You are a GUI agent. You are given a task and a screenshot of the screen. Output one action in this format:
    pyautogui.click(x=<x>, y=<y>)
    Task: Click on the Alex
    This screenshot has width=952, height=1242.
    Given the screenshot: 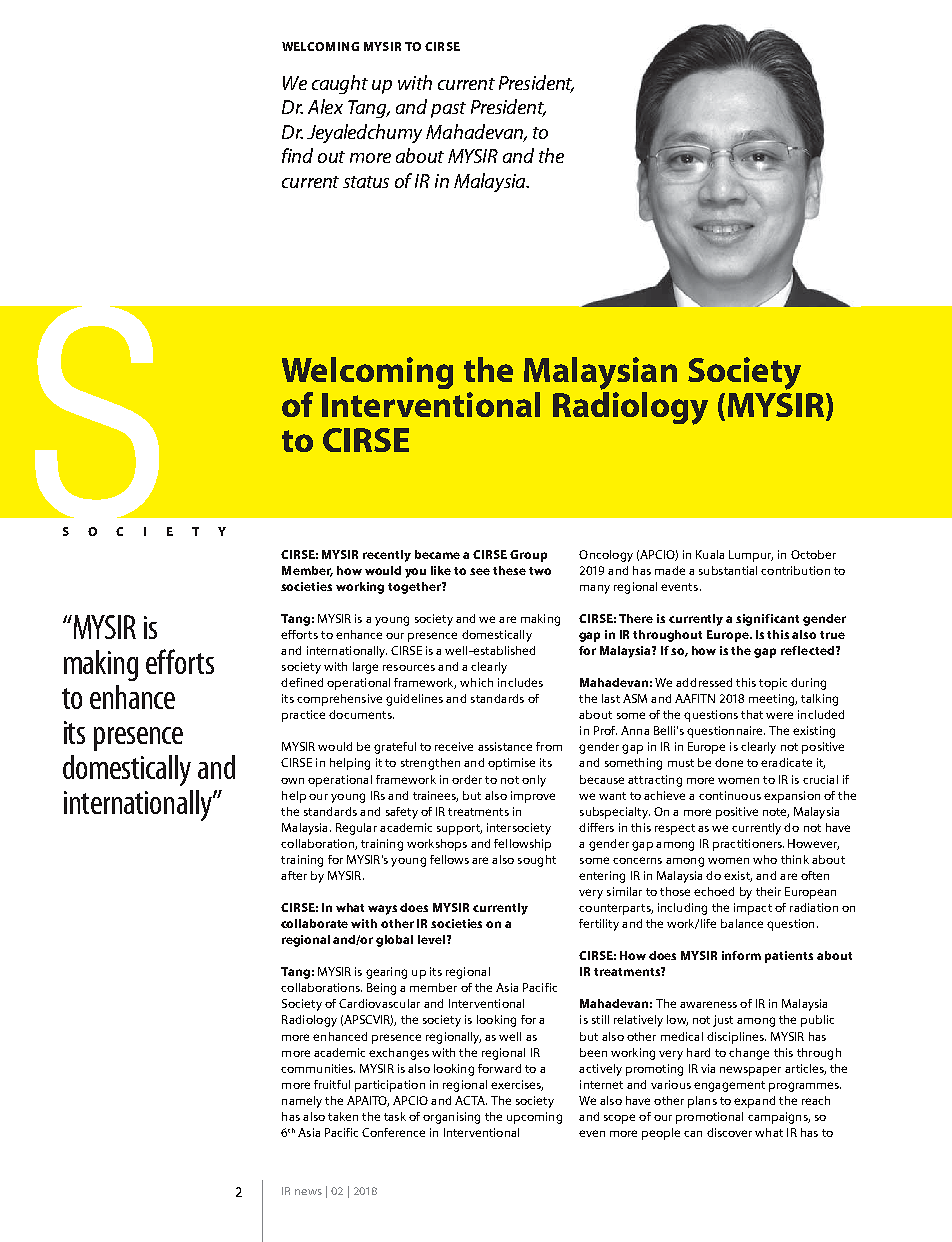 What is the action you would take?
    pyautogui.click(x=325, y=106)
